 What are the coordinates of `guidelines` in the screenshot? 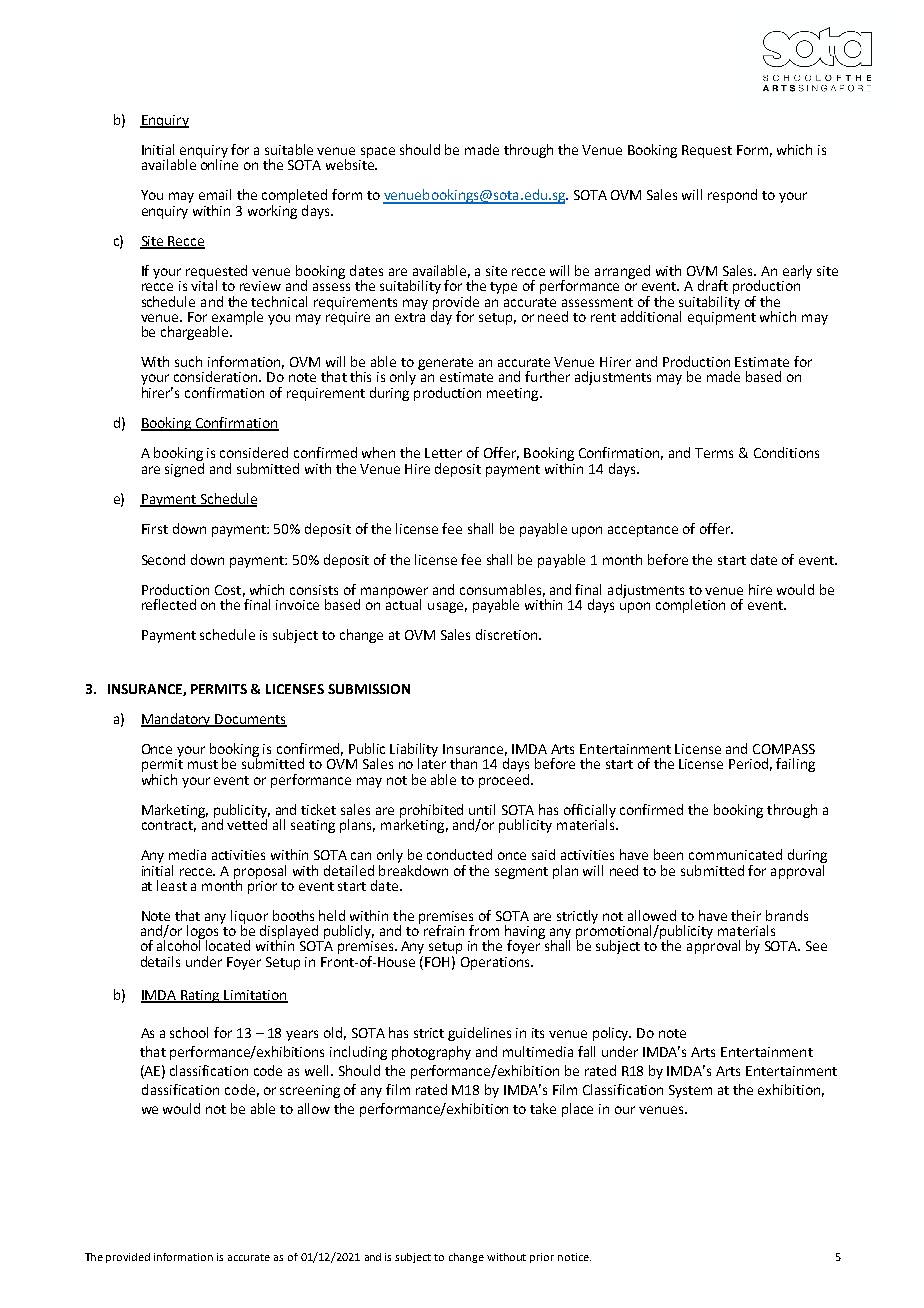 It's located at (479, 1034).
